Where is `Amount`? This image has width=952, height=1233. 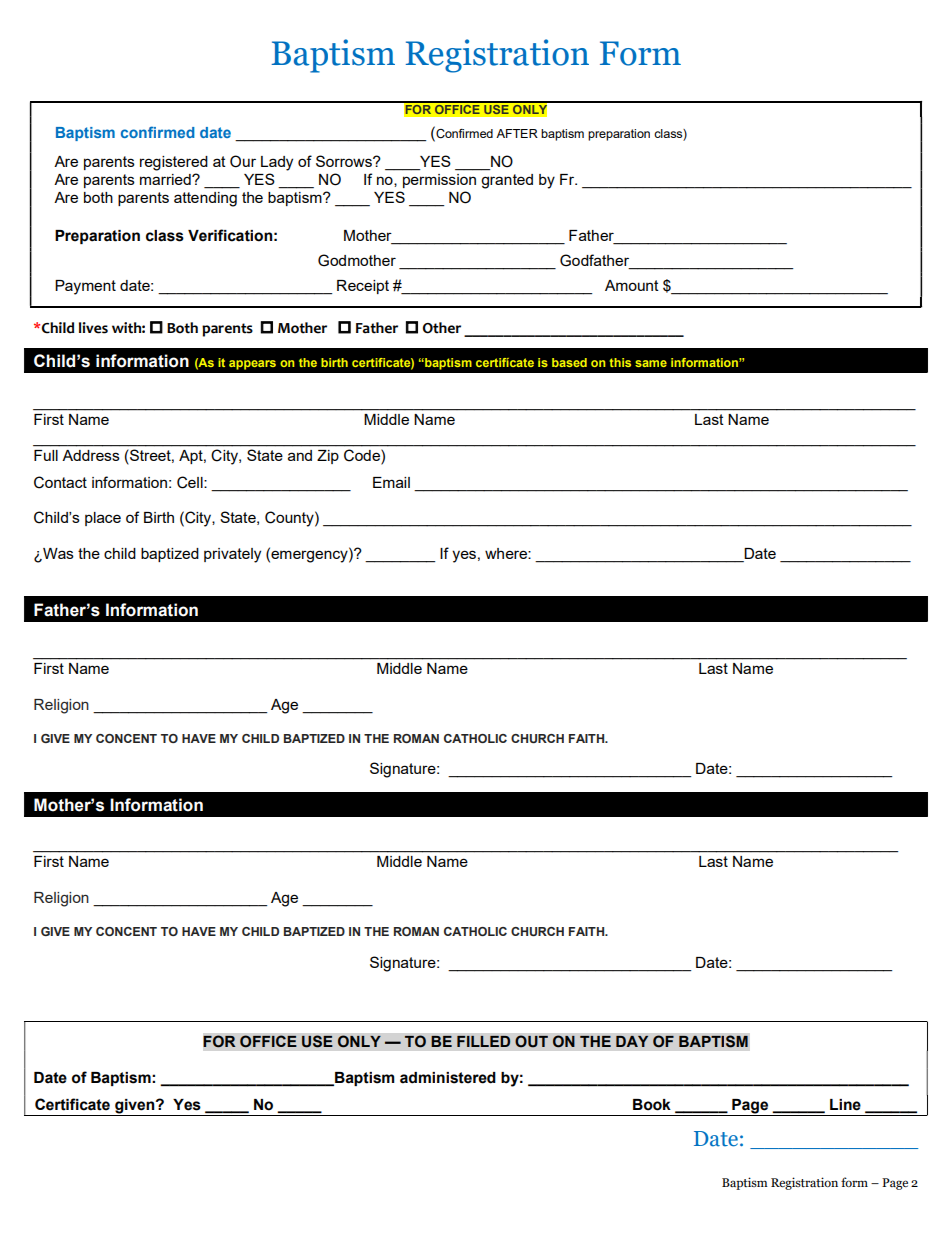 Amount is located at coordinates (632, 285).
